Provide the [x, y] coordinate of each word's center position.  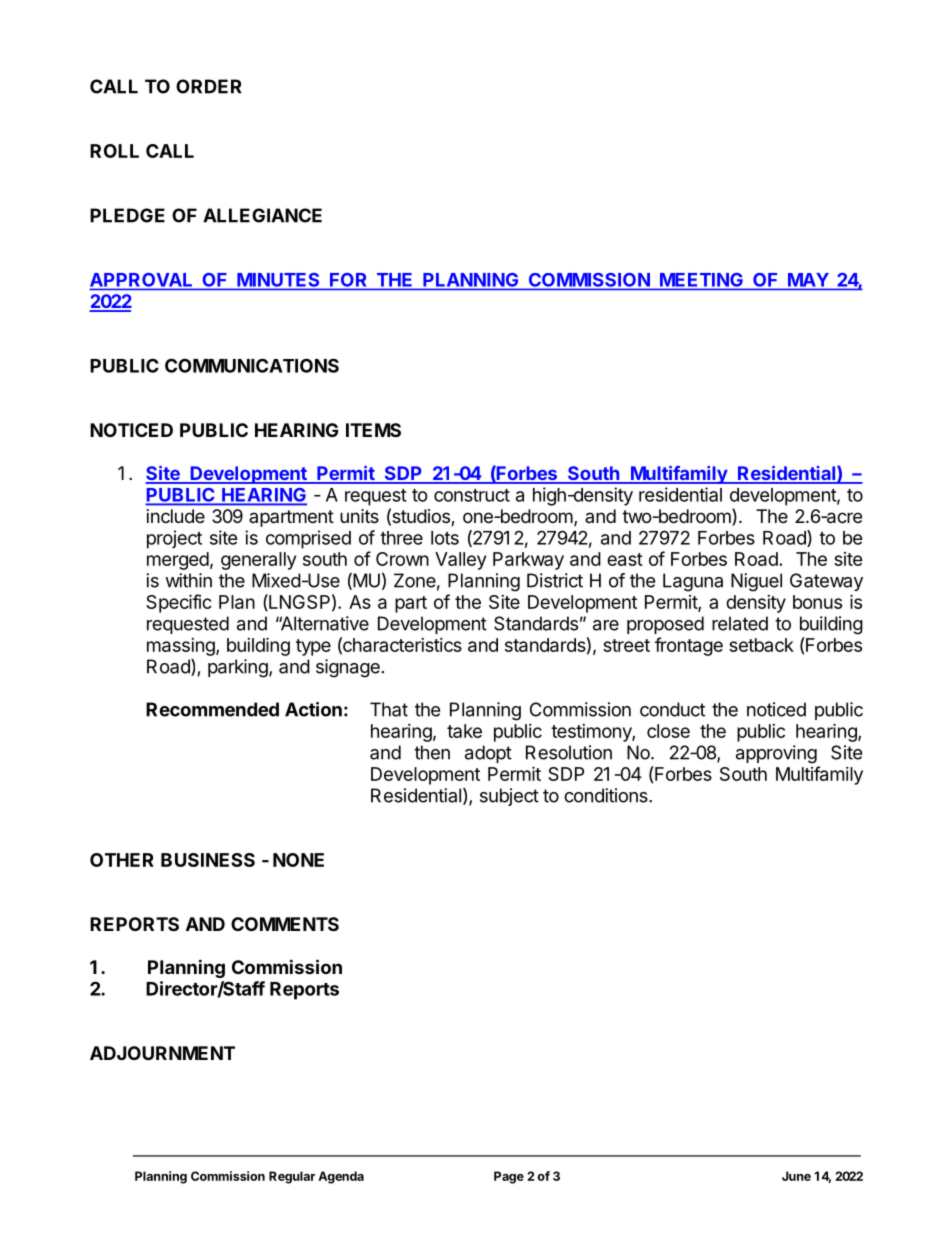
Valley [460, 561]
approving [776, 754]
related [740, 623]
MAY [808, 280]
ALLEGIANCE [262, 215]
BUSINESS [208, 860]
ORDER [209, 86]
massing [182, 647]
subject [509, 797]
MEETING [701, 280]
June [796, 1176]
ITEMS [373, 430]
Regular [292, 1177]
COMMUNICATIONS [252, 365]
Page [509, 1177]
